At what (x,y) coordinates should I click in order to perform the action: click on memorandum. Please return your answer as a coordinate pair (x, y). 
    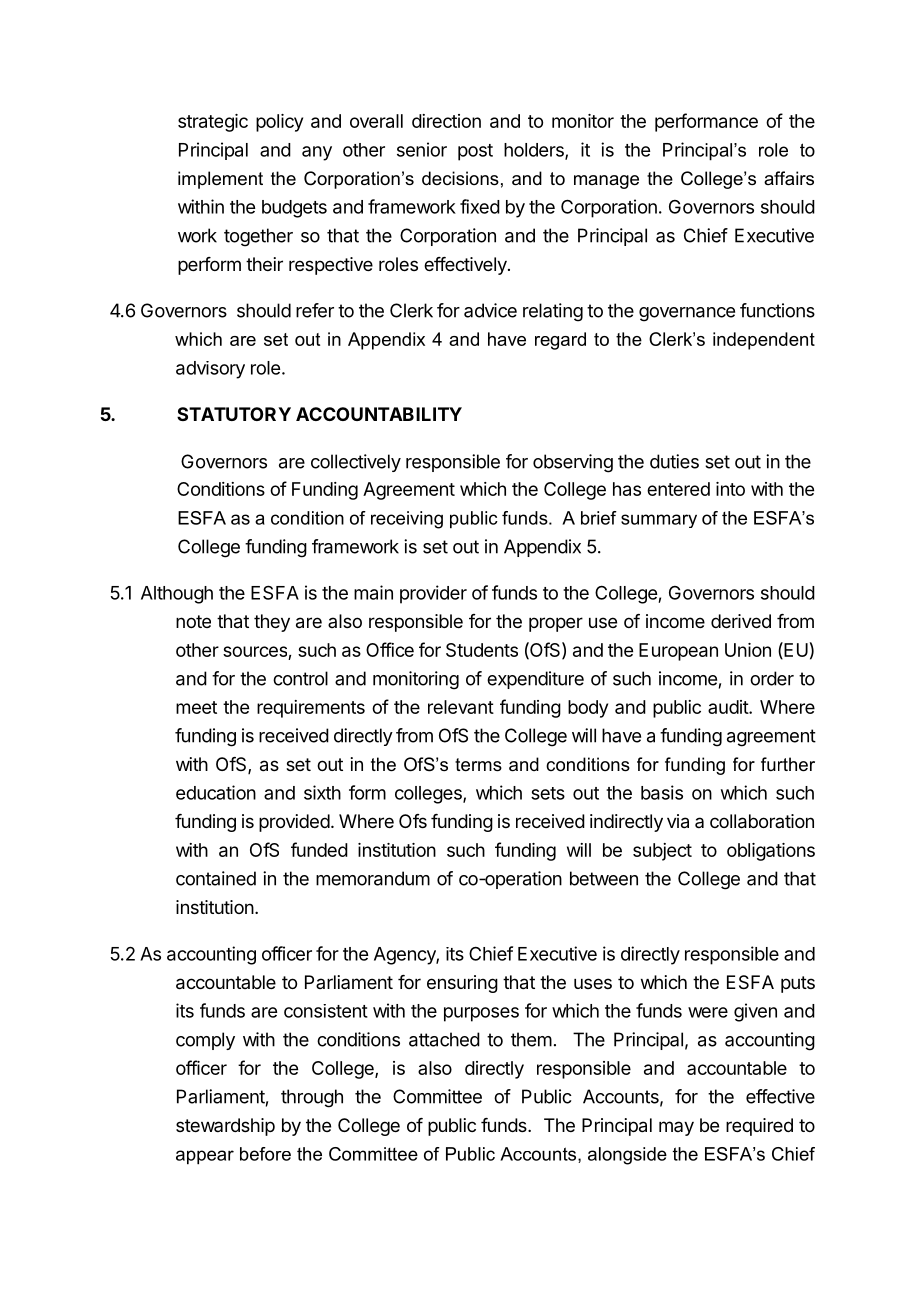
    Looking at the image, I should click on (373, 878).
